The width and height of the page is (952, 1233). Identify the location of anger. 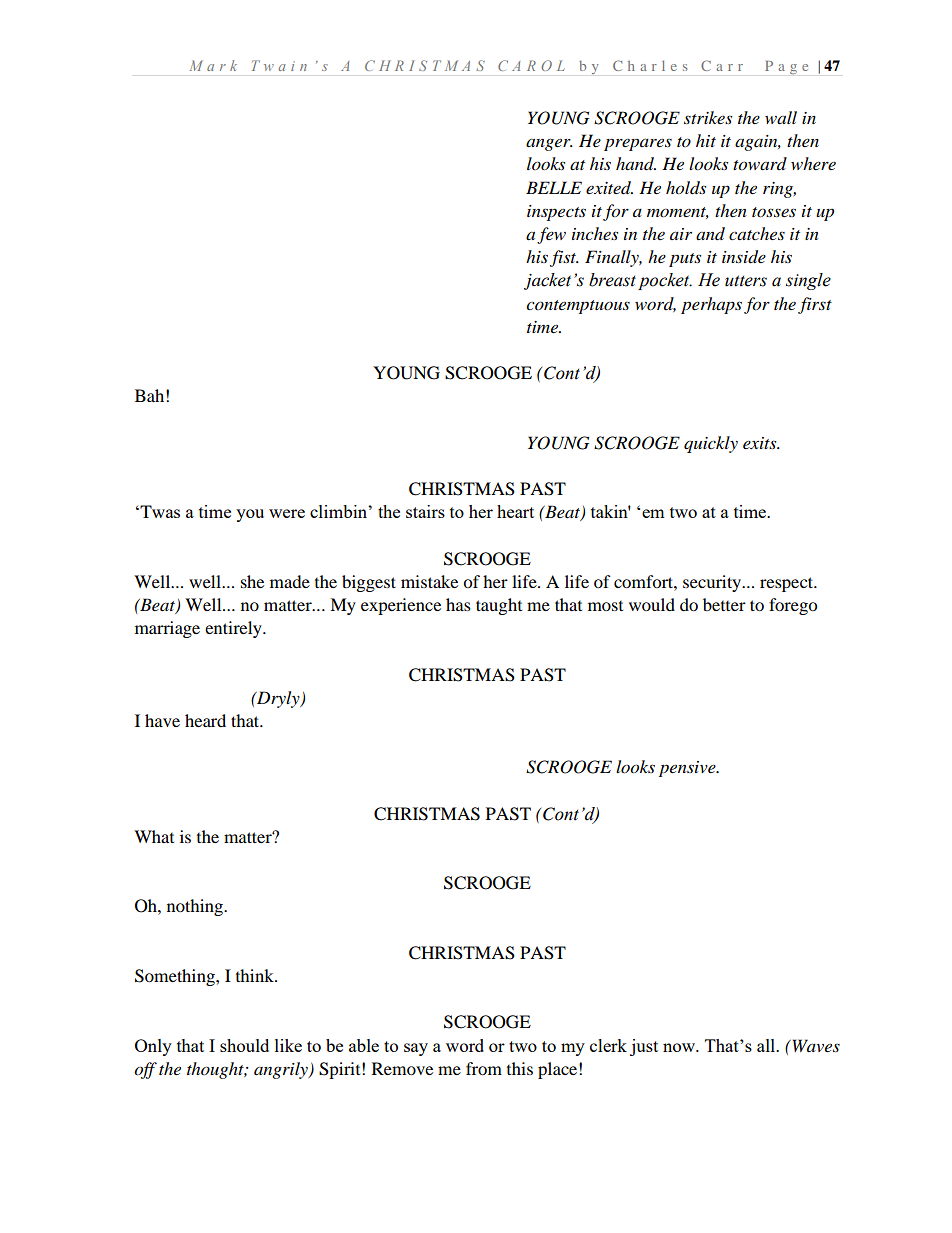
(549, 144).
